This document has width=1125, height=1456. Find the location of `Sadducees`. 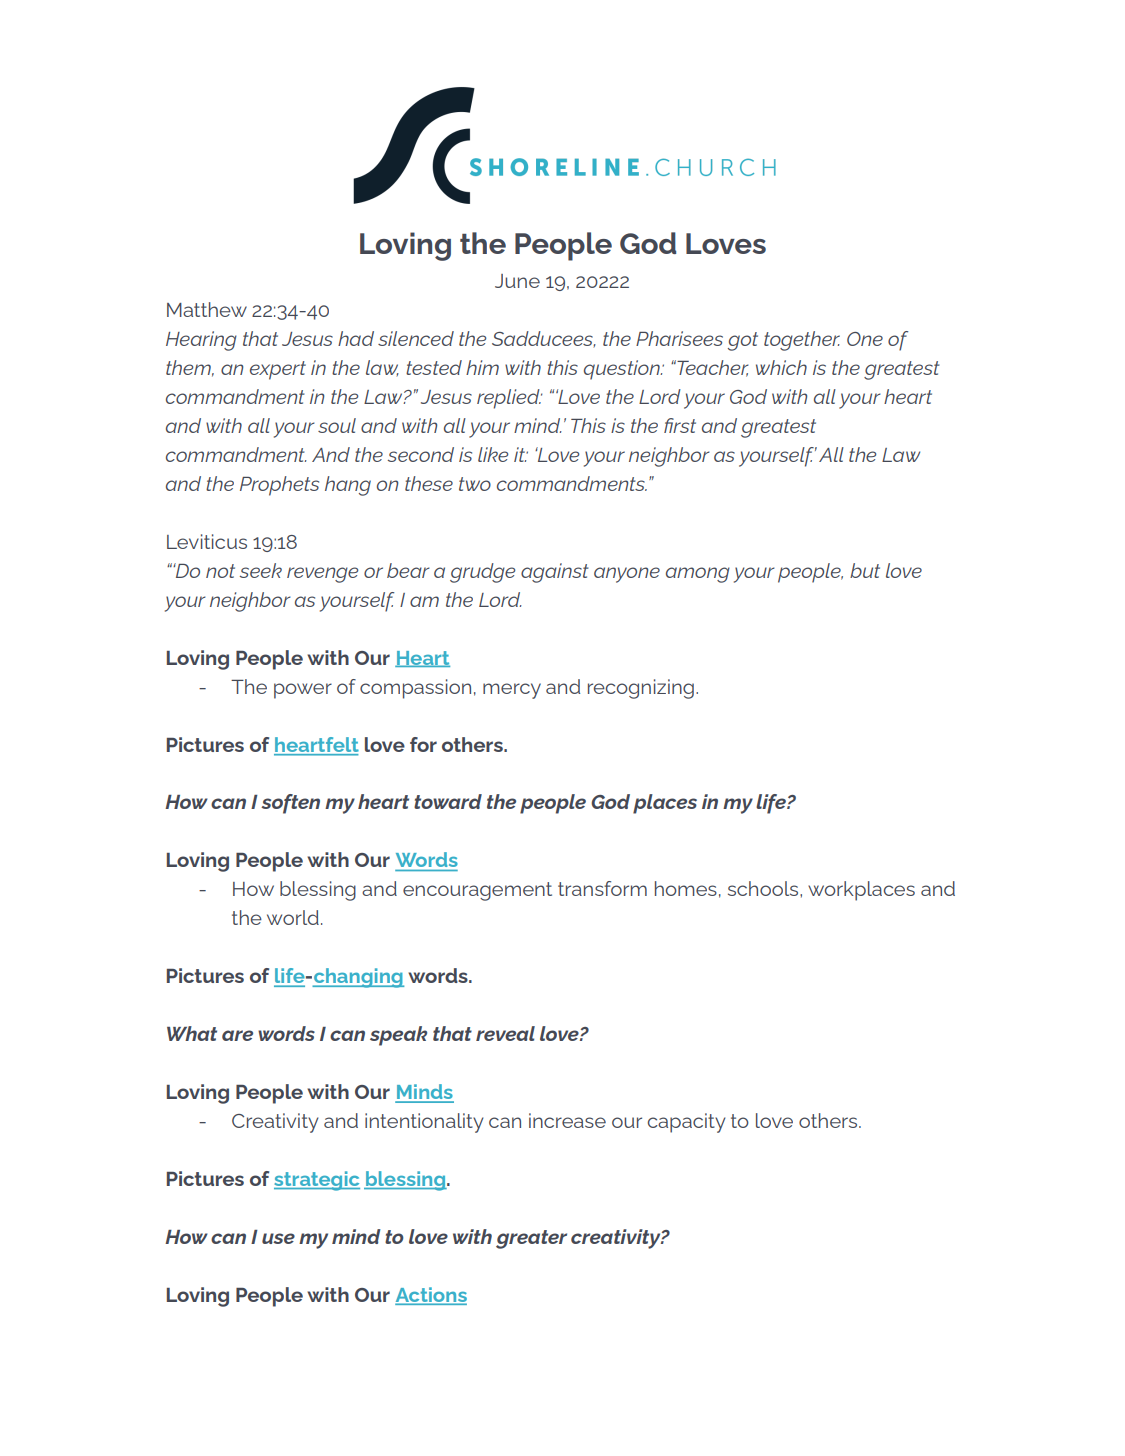

Sadducees is located at coordinates (544, 339).
